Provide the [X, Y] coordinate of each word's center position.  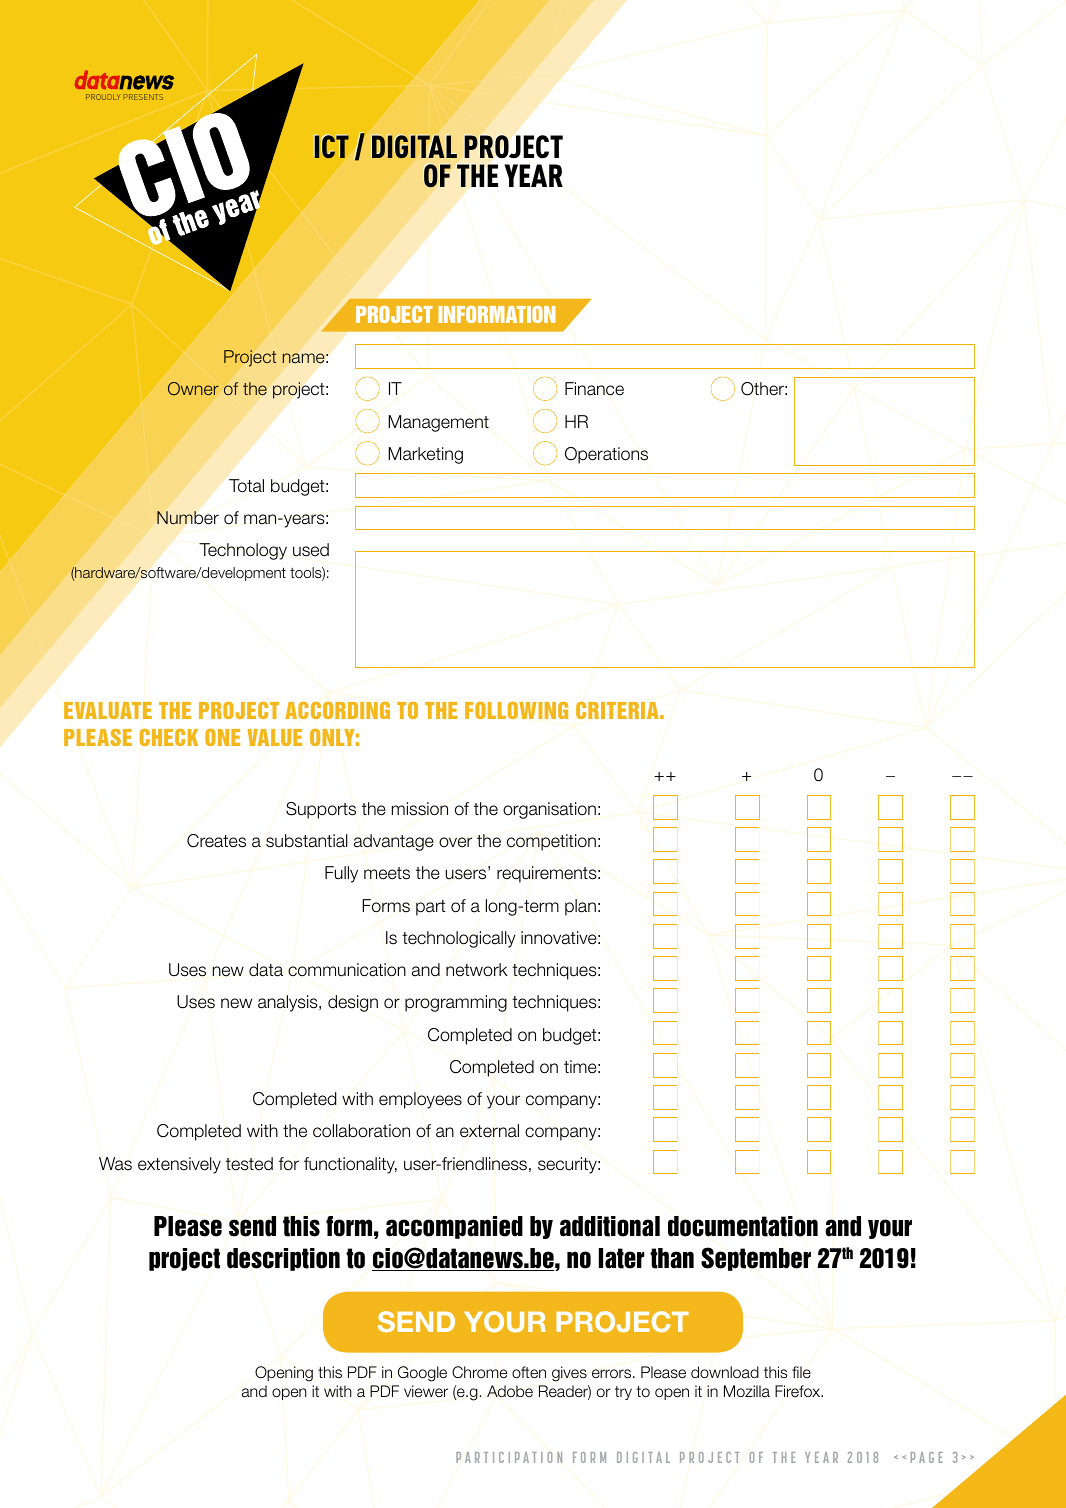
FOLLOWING [516, 710]
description [283, 1259]
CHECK [169, 737]
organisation [549, 810]
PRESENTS [143, 97]
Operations [606, 455]
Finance [594, 389]
